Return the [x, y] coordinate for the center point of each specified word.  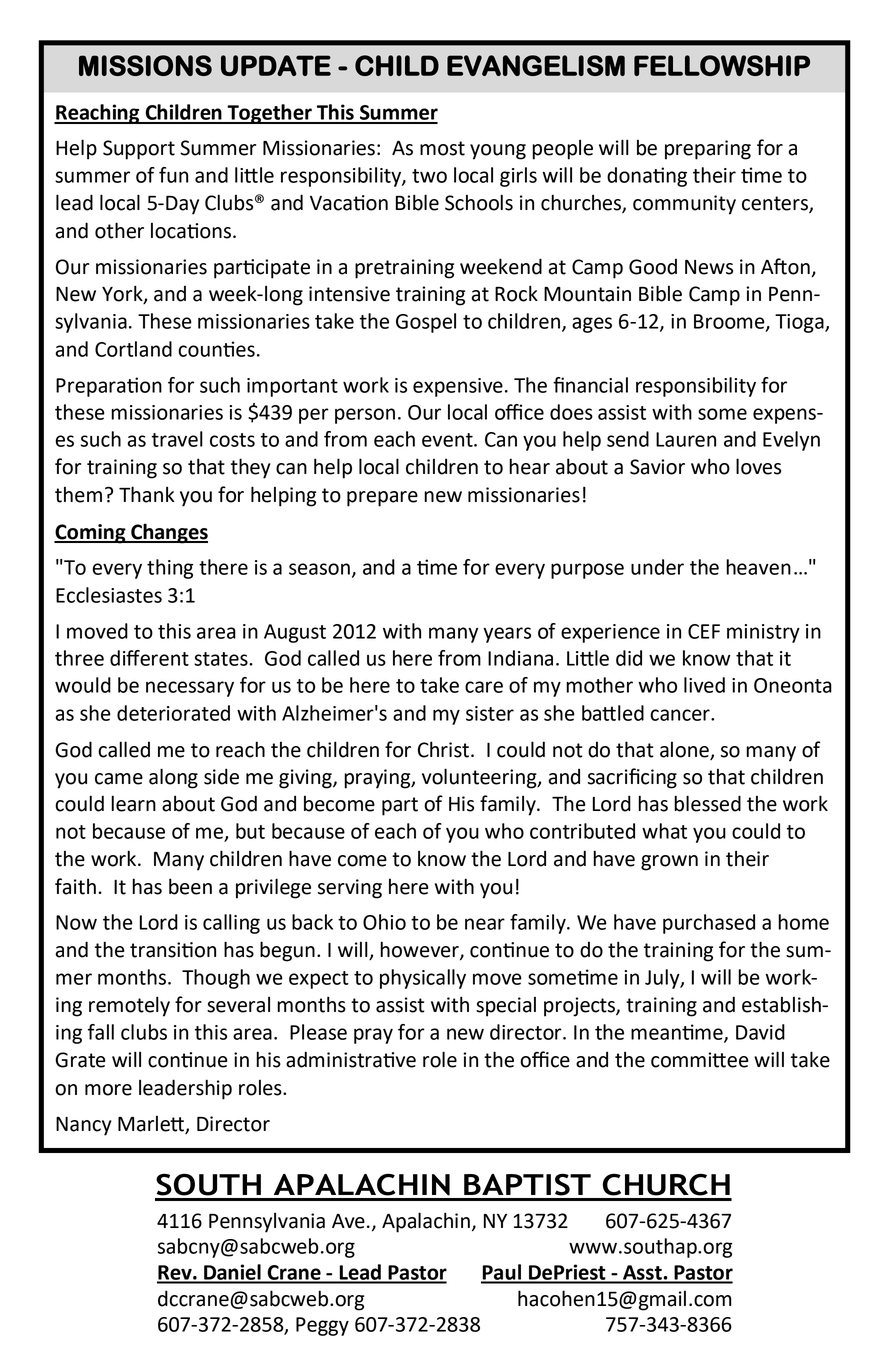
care [484, 687]
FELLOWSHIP [722, 65]
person [365, 416]
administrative [351, 1059]
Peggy [322, 1326]
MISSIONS [145, 65]
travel [177, 439]
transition [173, 950]
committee [700, 1060]
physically [423, 979]
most [442, 148]
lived [704, 685]
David [760, 1032]
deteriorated [173, 713]
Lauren [686, 439]
